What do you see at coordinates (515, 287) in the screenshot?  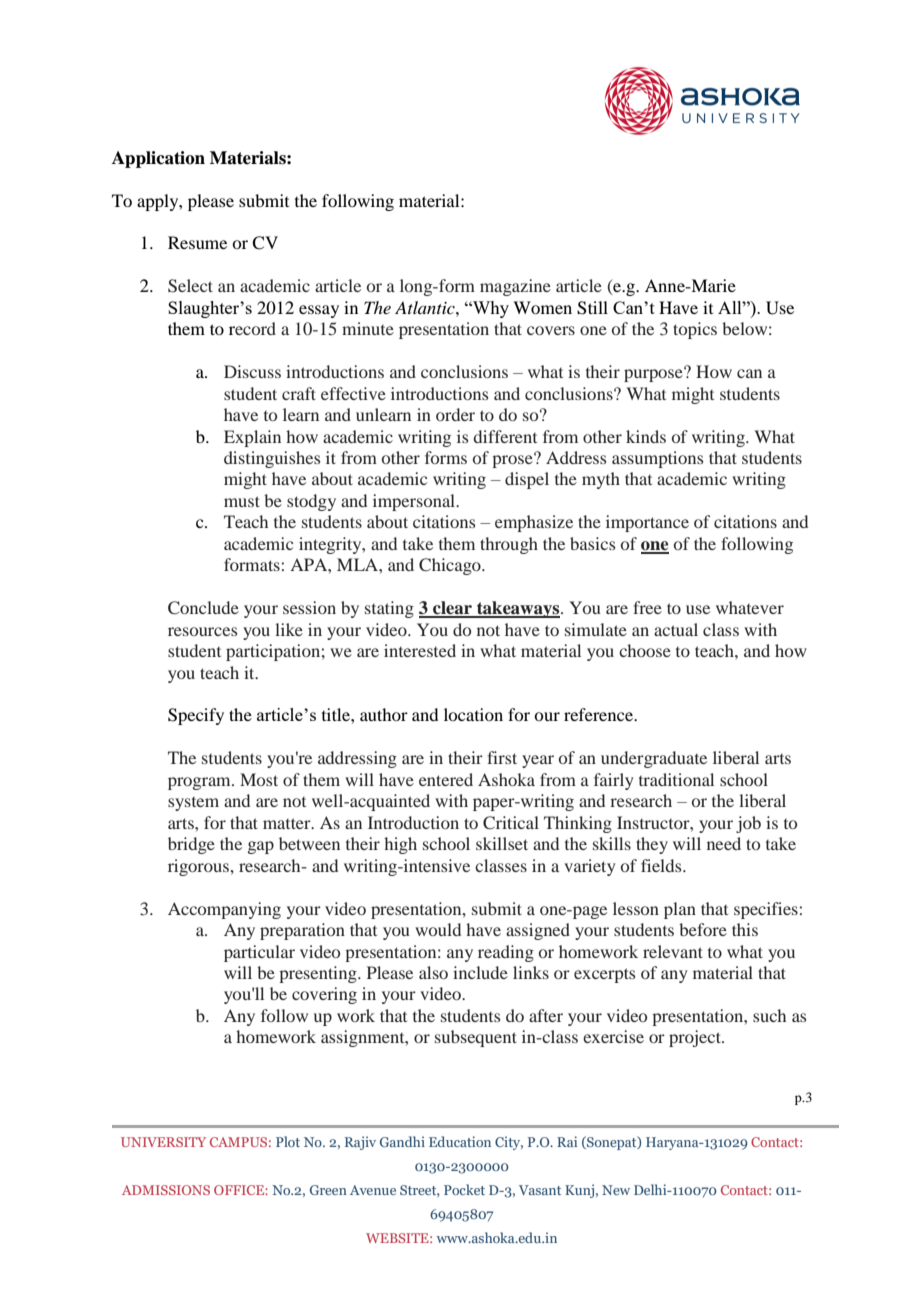 I see `magazine` at bounding box center [515, 287].
